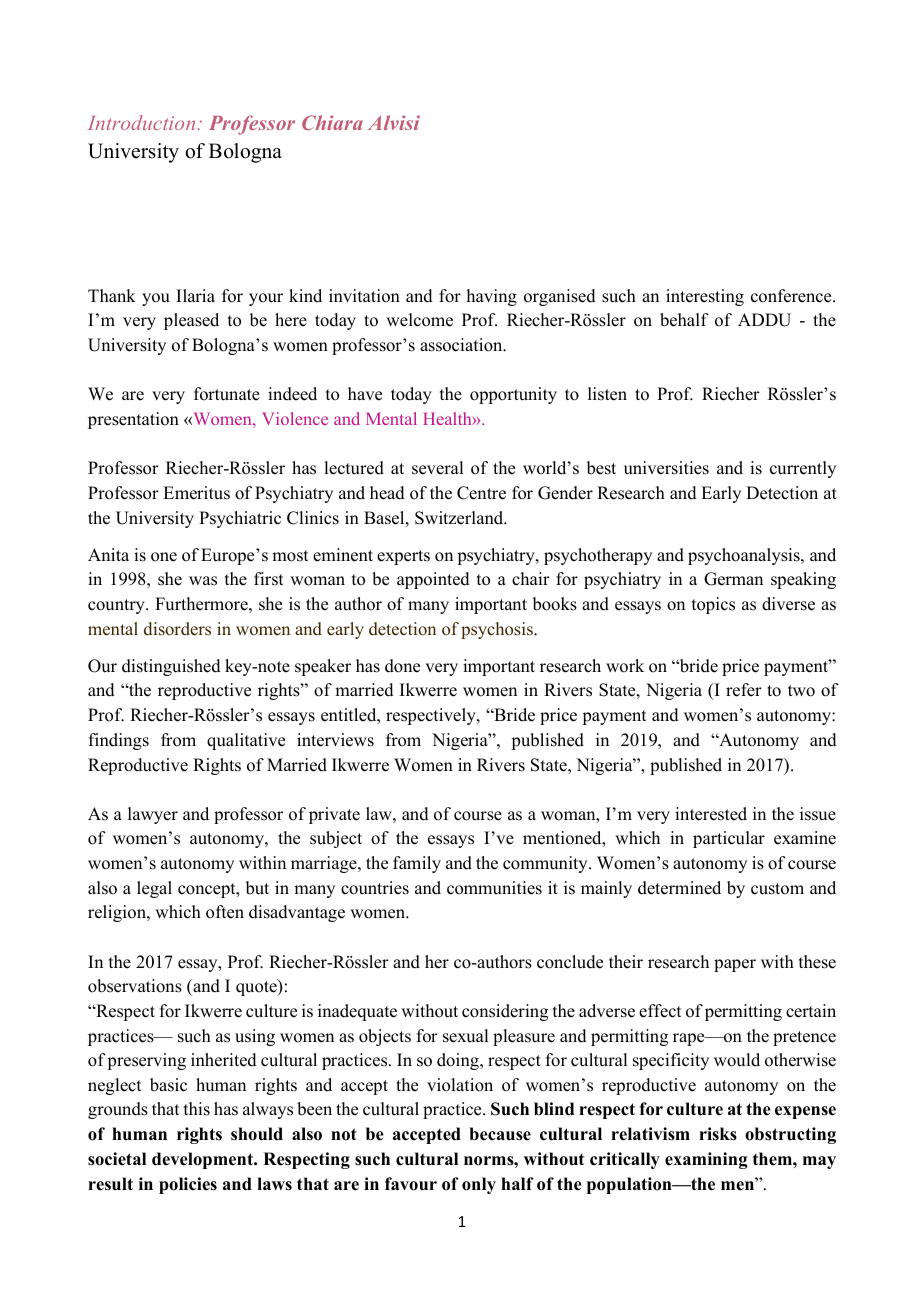 The height and width of the screenshot is (1308, 924). I want to click on Introduction, so click(141, 122).
